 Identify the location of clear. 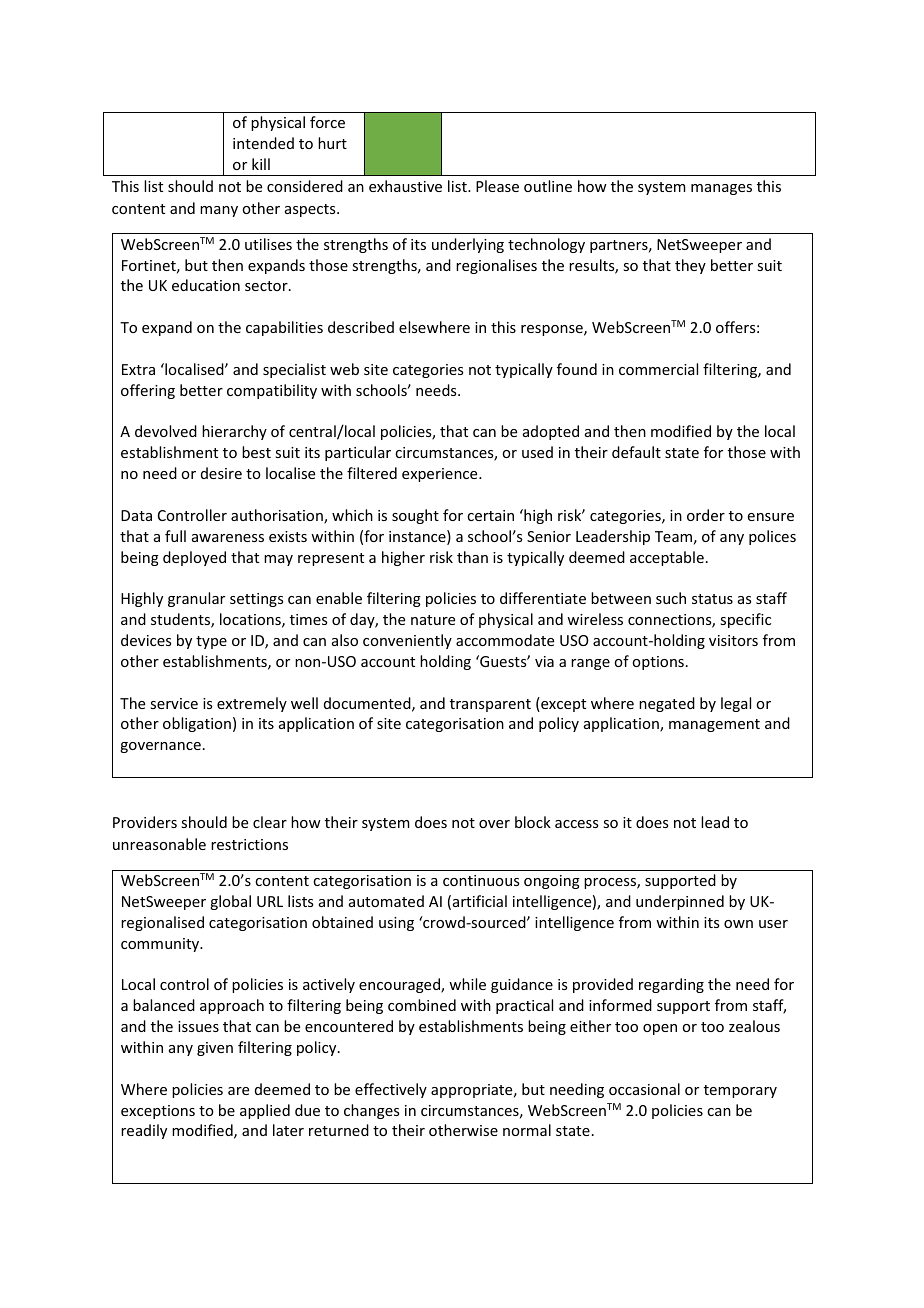
(270, 822).
